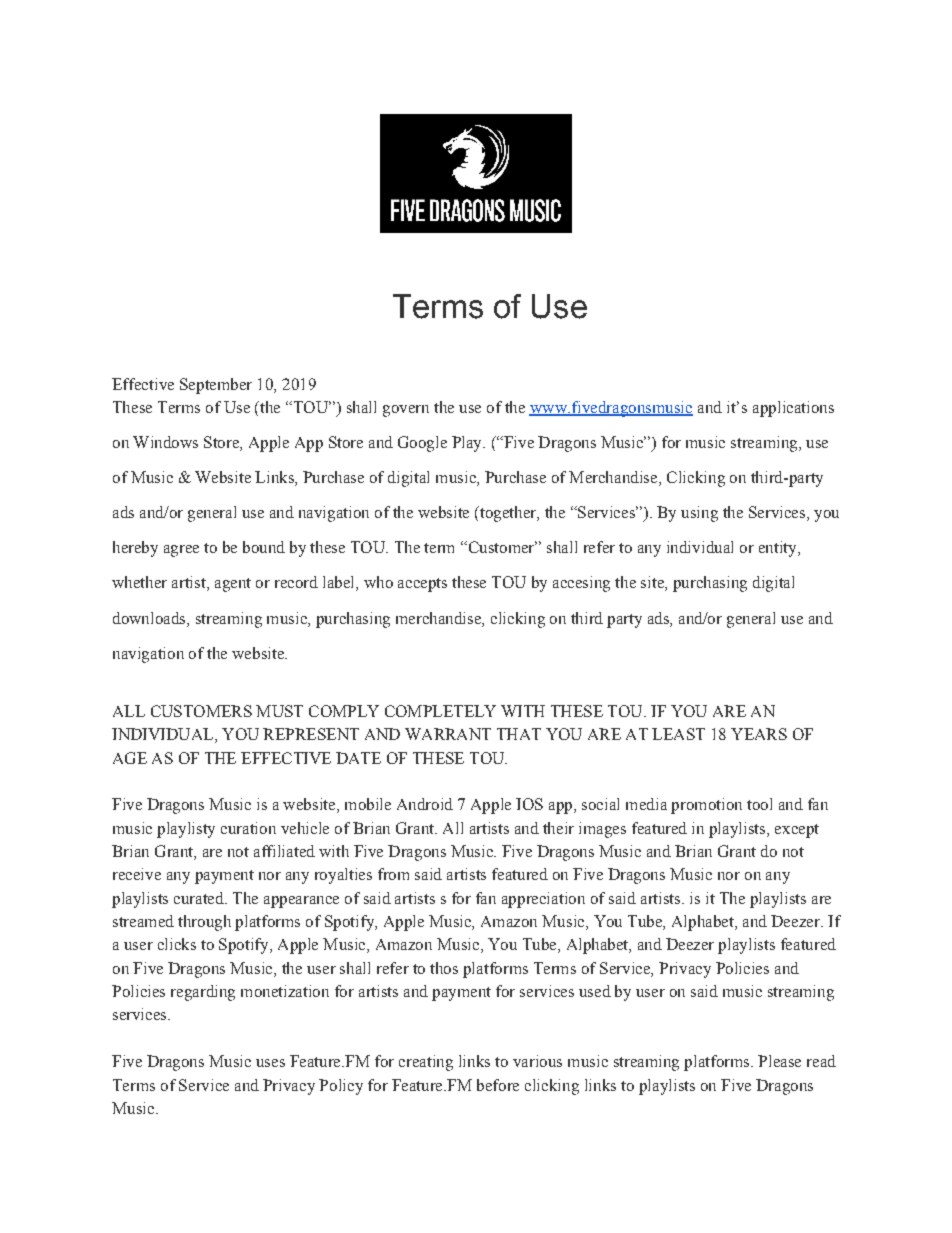 The height and width of the document is (1233, 952). I want to click on YEARS, so click(759, 734).
